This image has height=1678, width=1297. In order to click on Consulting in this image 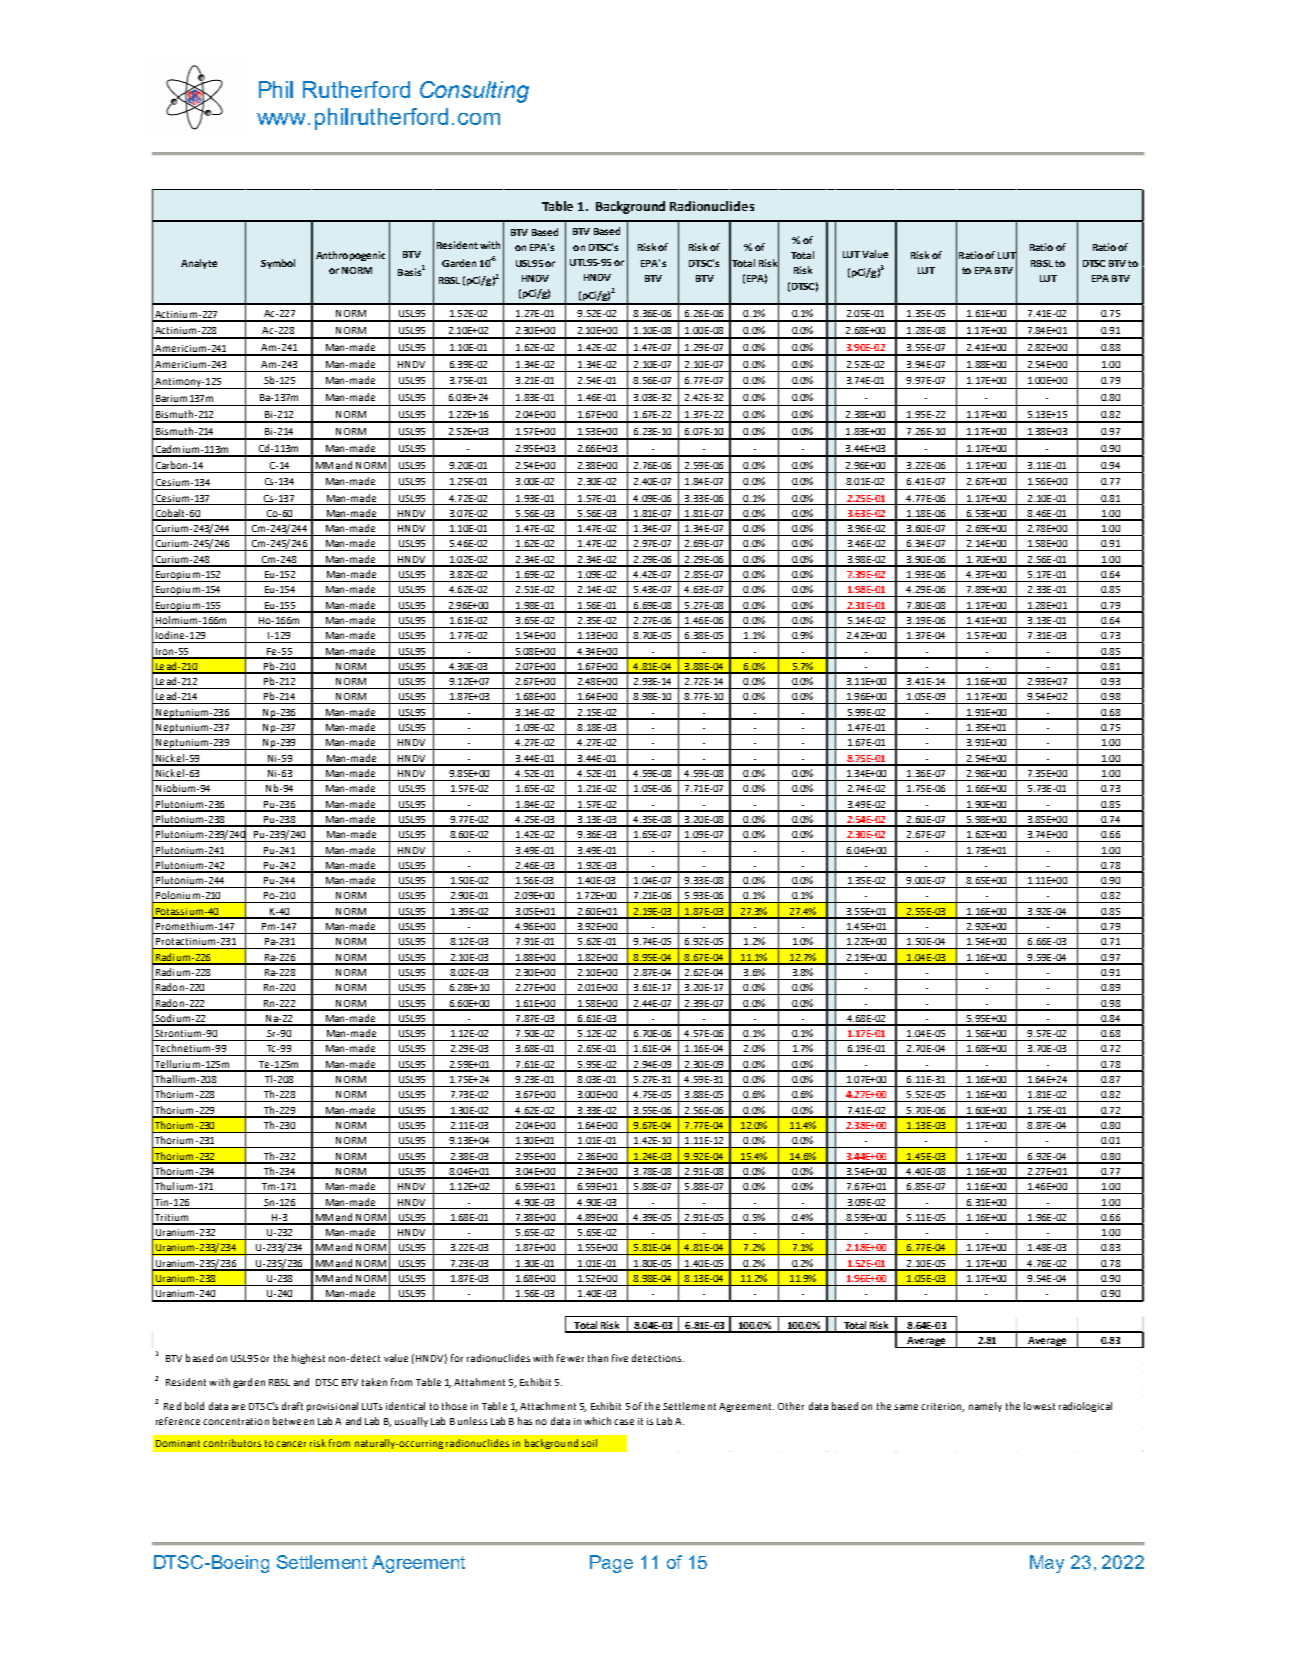, I will do `click(474, 92)`.
